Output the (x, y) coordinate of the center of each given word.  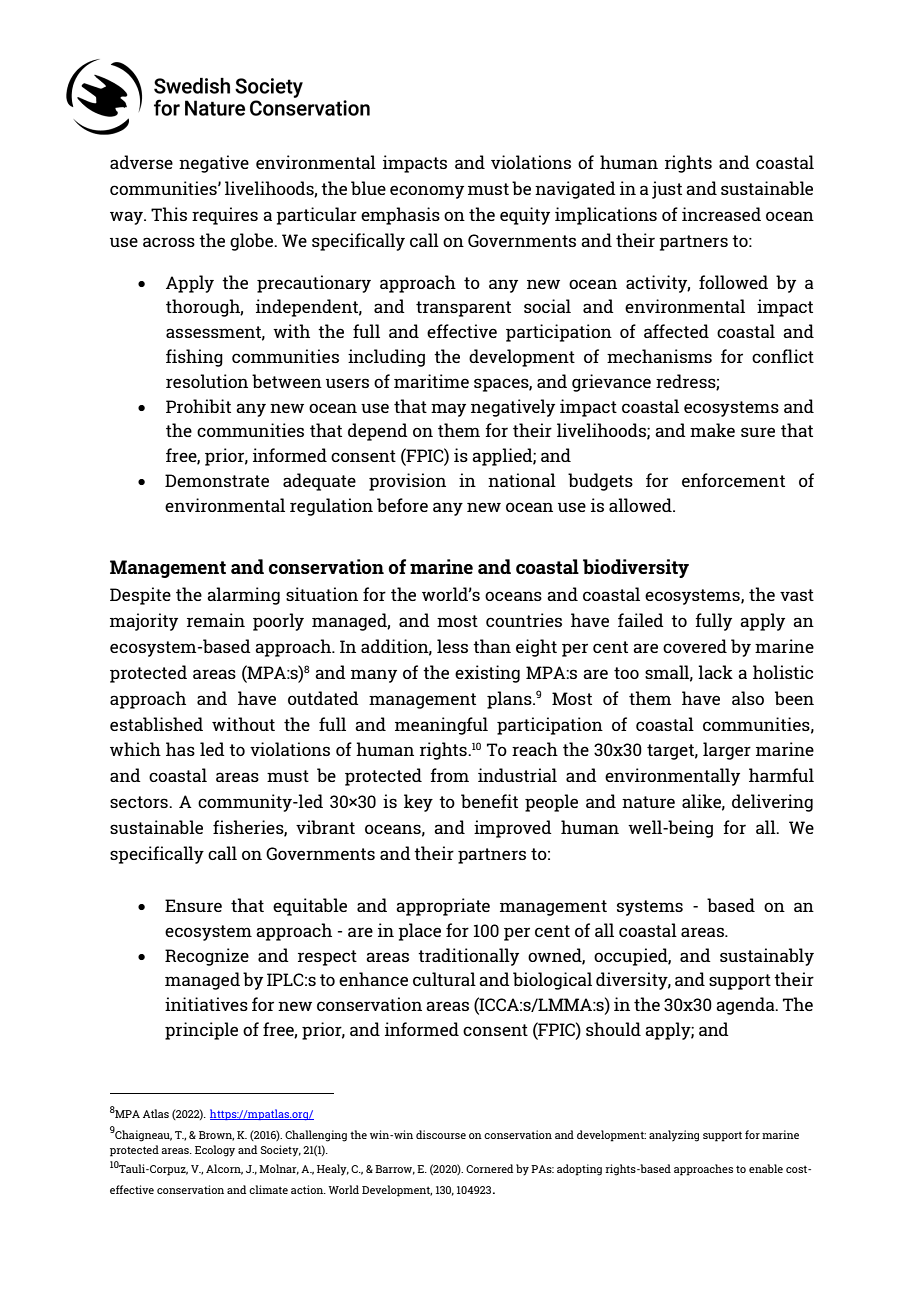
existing (487, 674)
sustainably (767, 957)
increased (721, 214)
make (712, 430)
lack (715, 672)
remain (216, 620)
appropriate (443, 907)
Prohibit (198, 406)
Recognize (207, 957)
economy (427, 192)
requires (225, 216)
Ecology (215, 1151)
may (448, 410)
